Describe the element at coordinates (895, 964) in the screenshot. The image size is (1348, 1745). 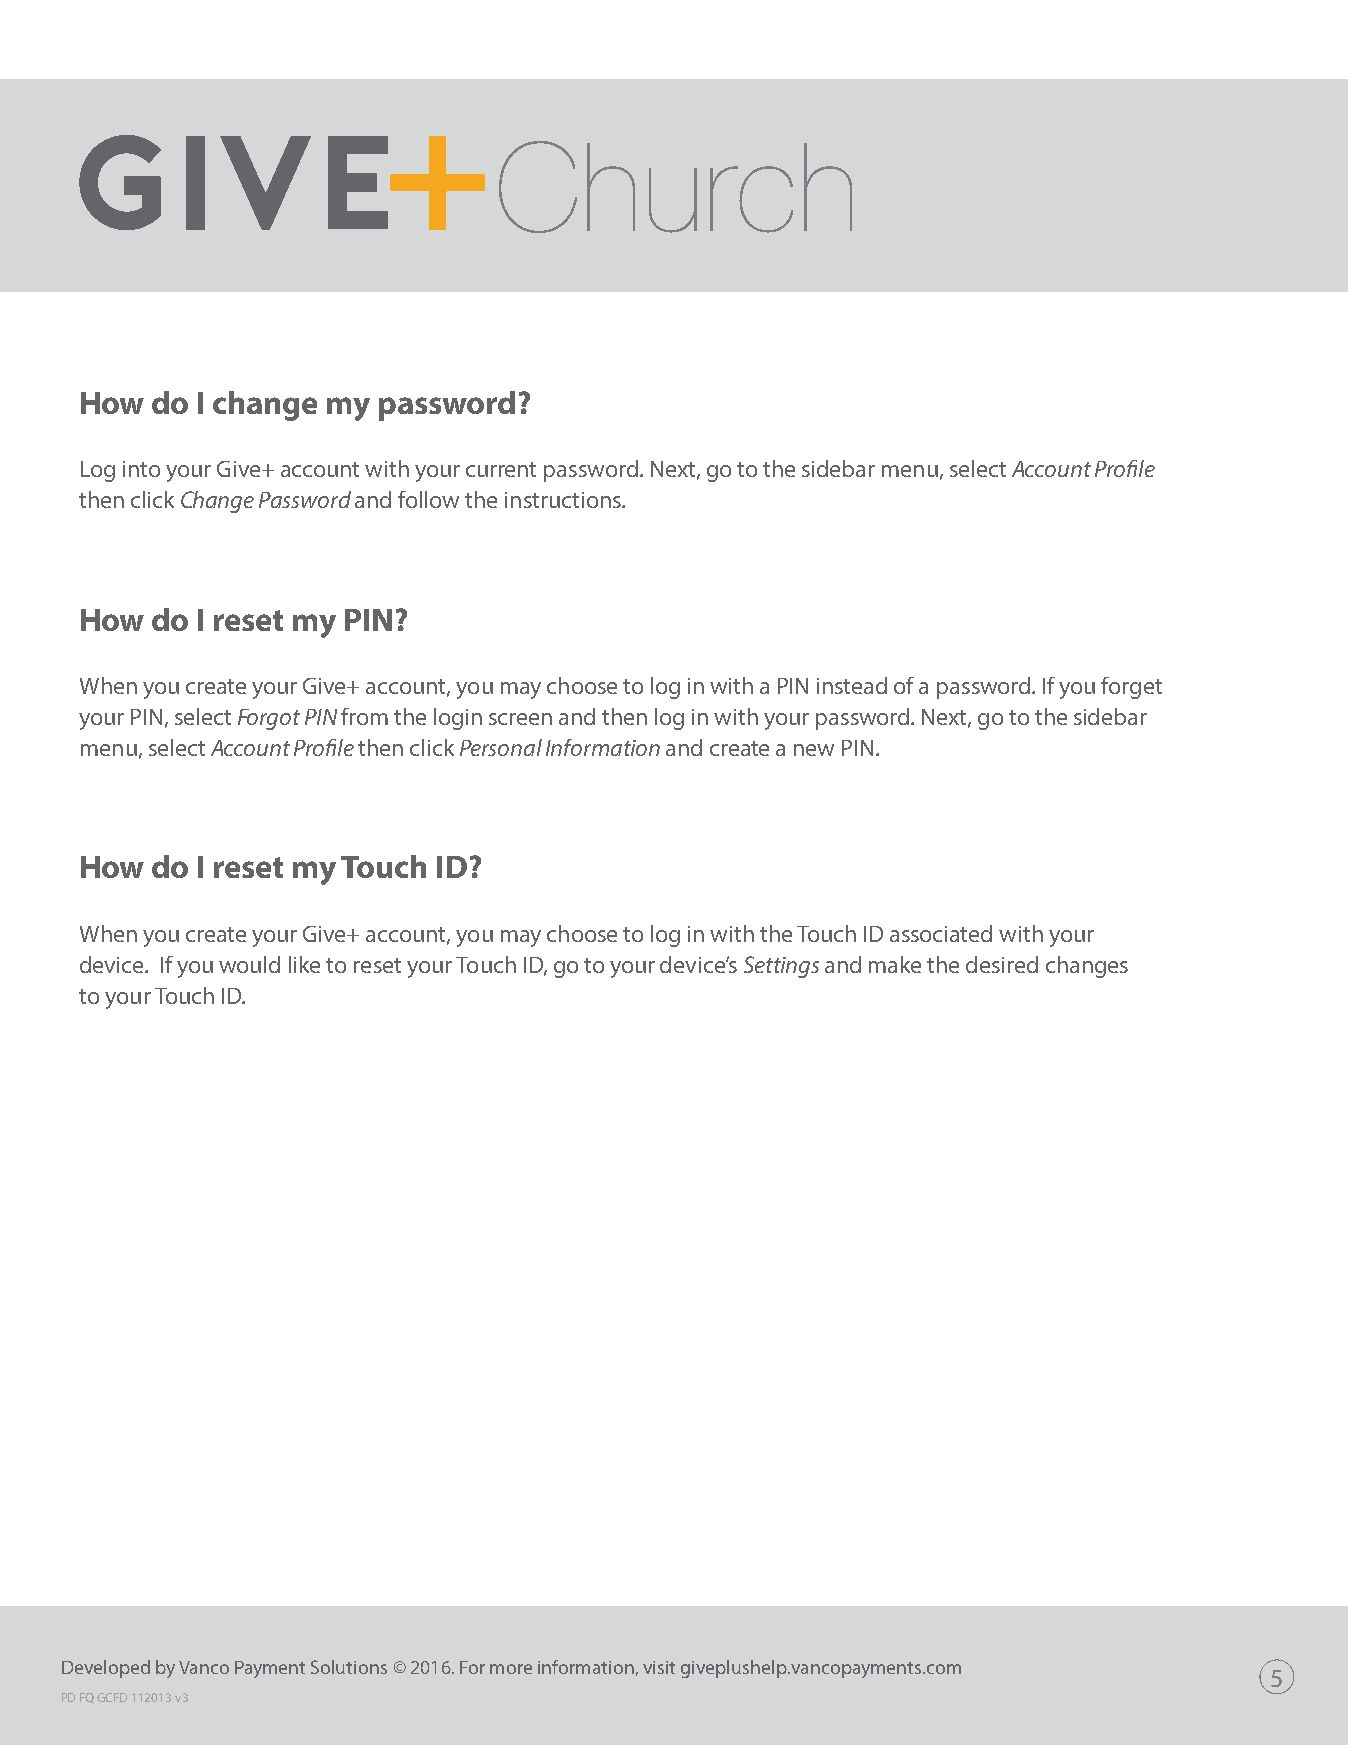
I see `make` at that location.
